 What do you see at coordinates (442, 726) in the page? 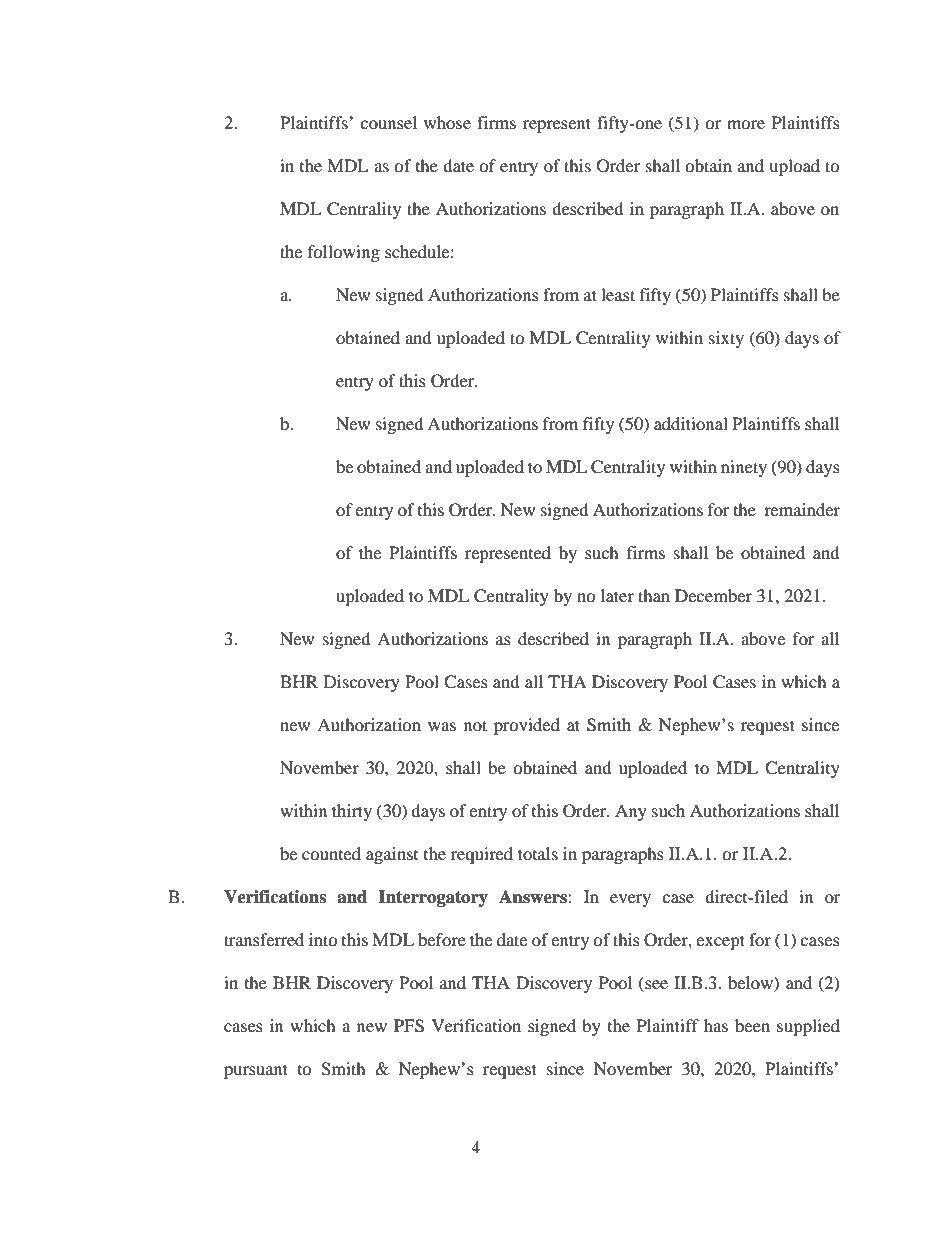
I see `was` at bounding box center [442, 726].
